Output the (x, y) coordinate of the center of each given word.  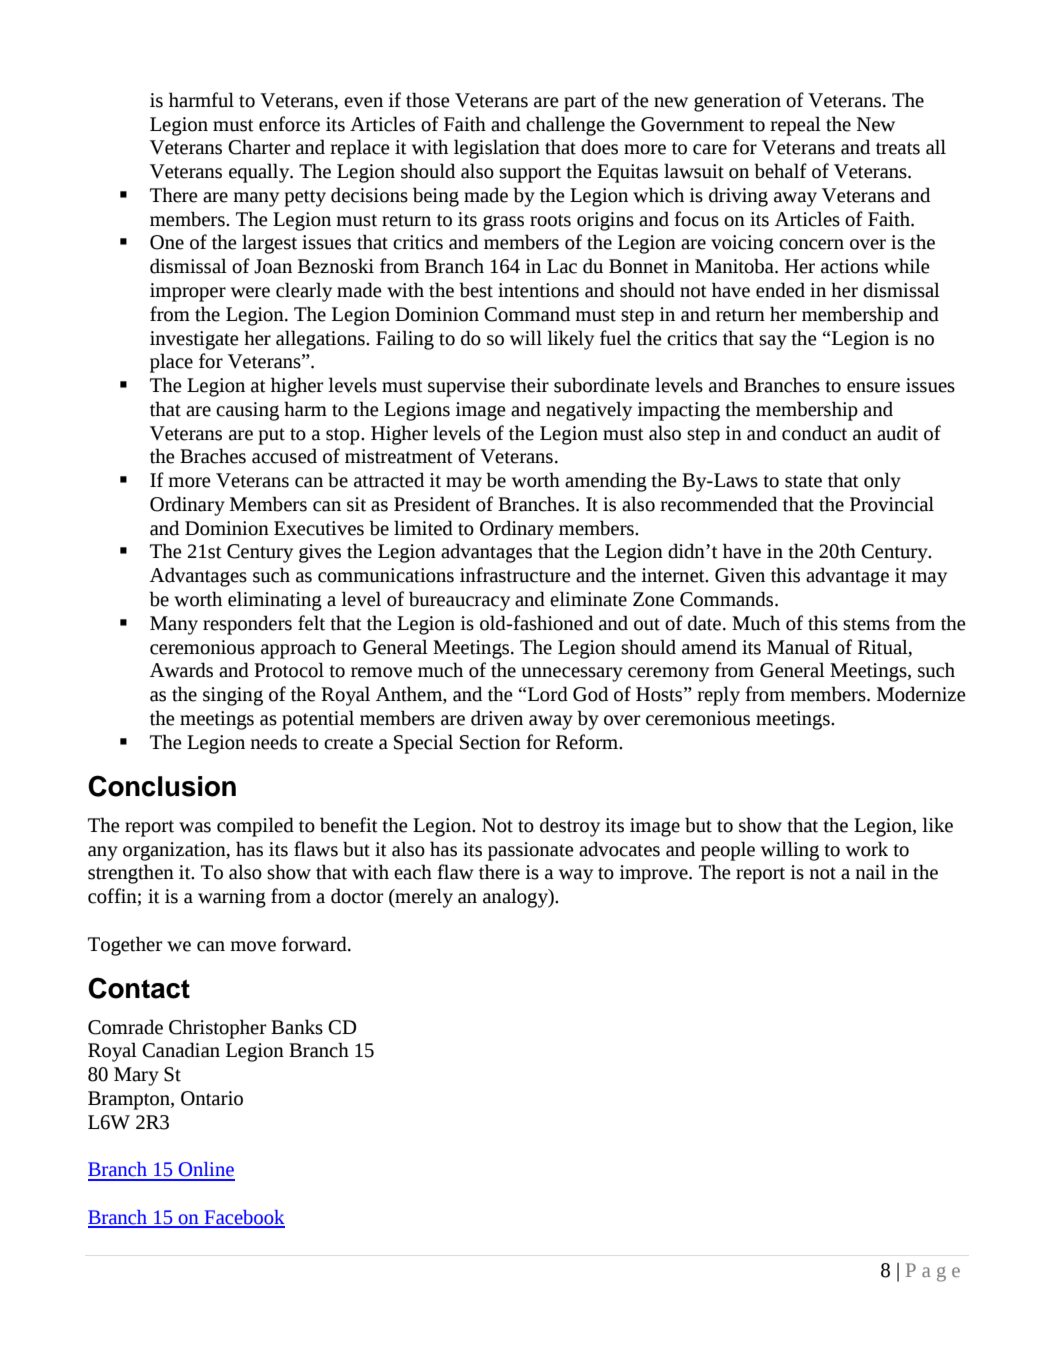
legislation (497, 149)
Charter (259, 147)
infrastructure (515, 575)
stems (866, 624)
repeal (795, 126)
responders (247, 625)
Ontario (212, 1098)
